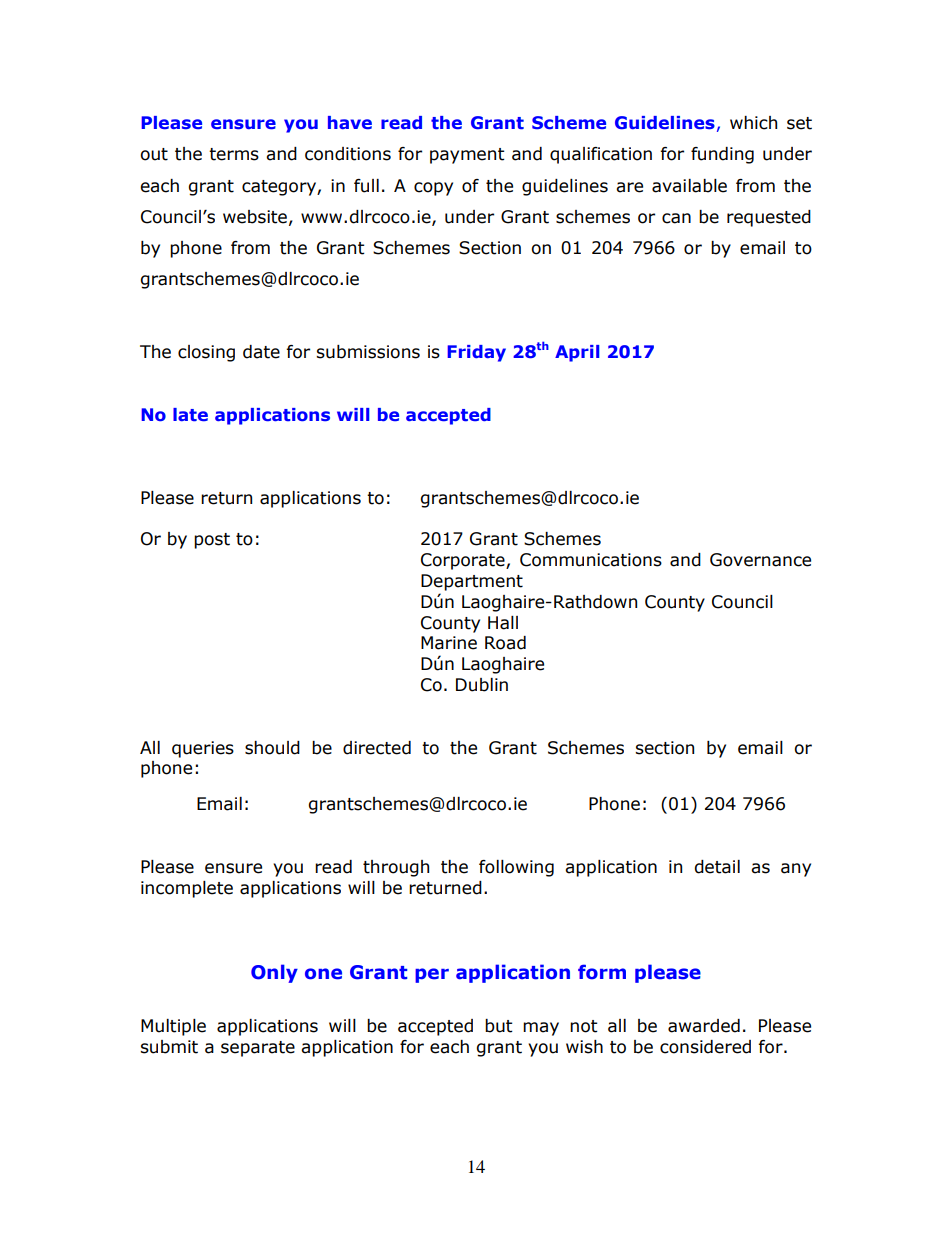  I want to click on but, so click(499, 1026).
